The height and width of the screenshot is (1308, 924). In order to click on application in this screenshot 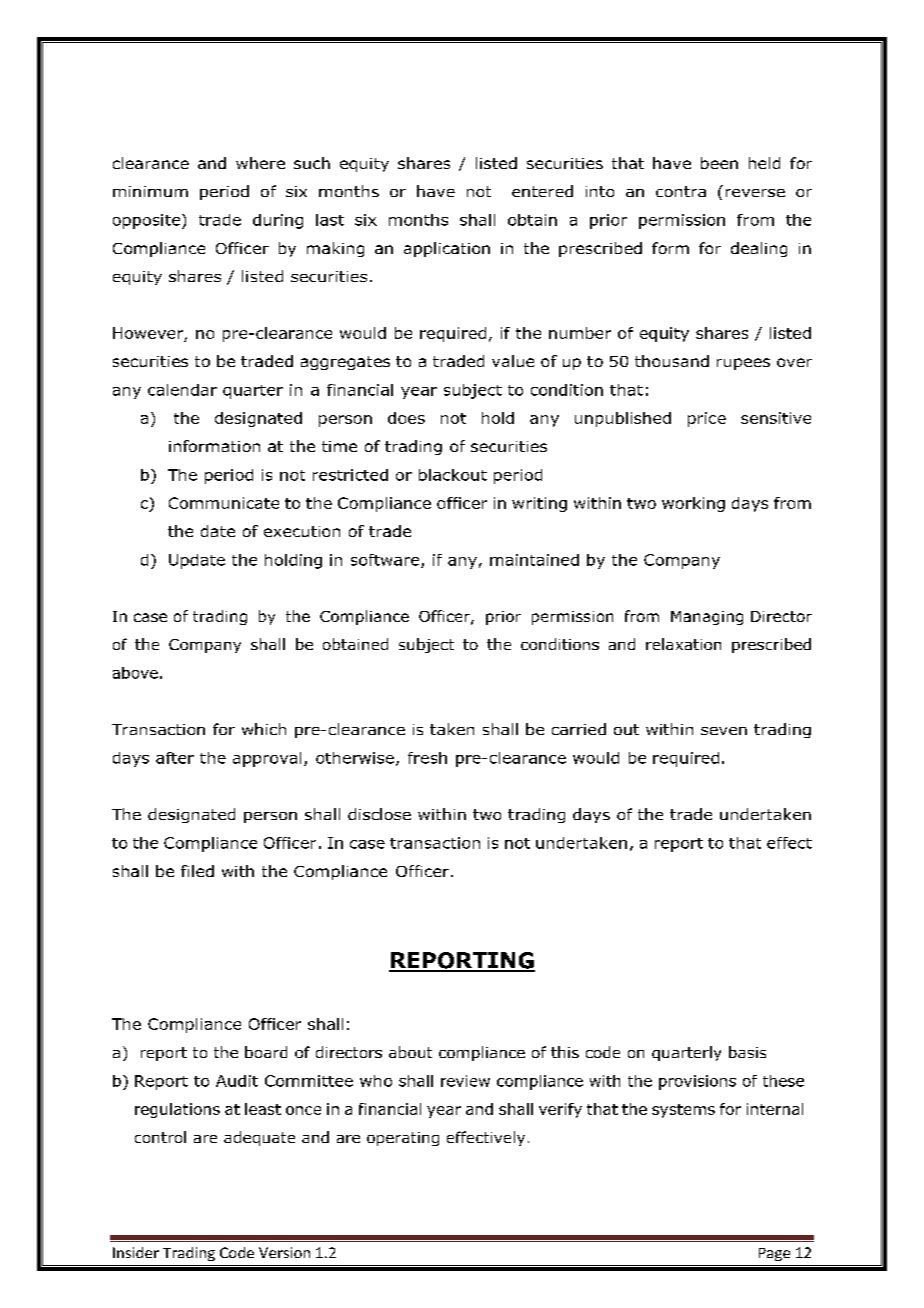, I will do `click(447, 249)`.
